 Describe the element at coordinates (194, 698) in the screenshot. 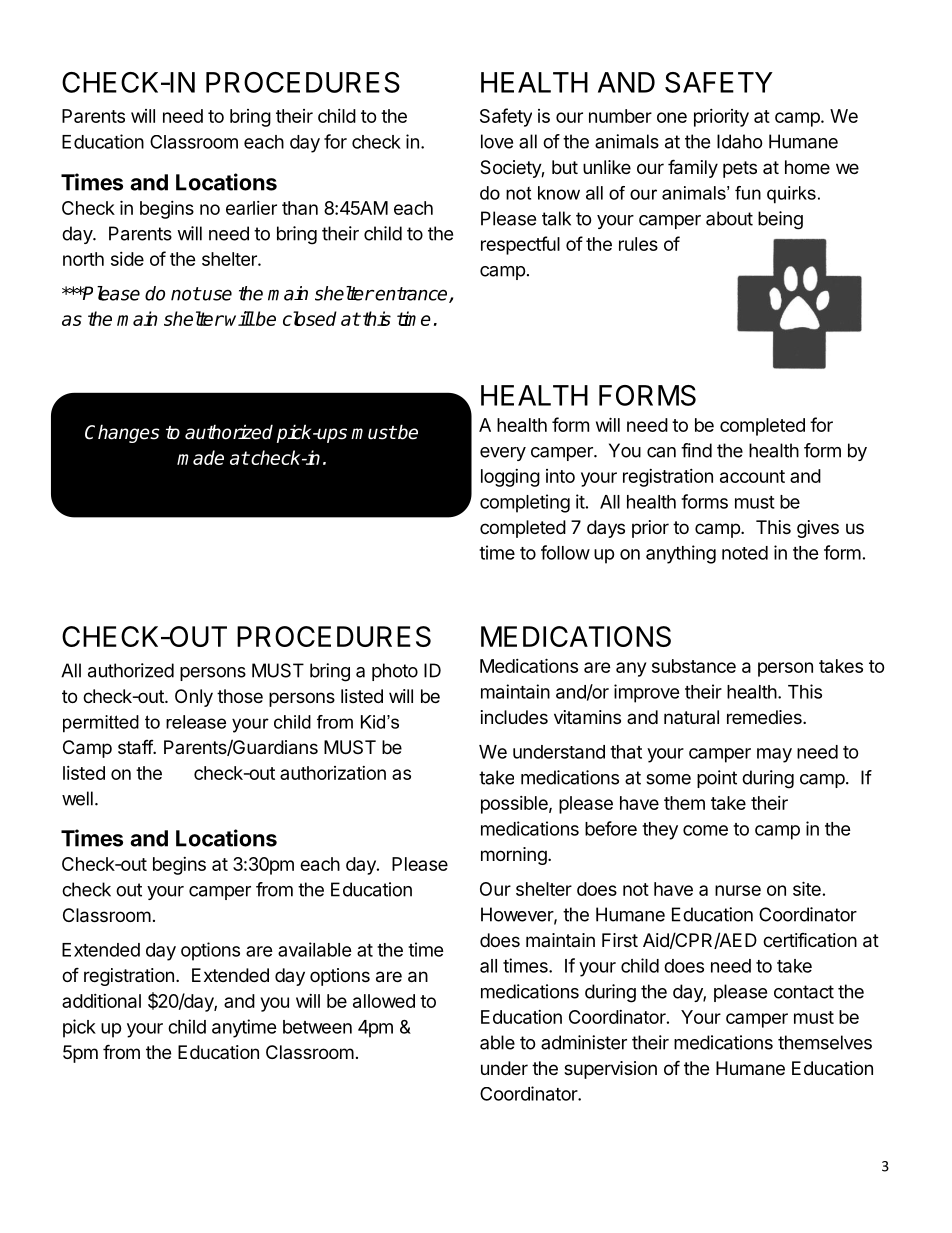

I see `Only` at that location.
